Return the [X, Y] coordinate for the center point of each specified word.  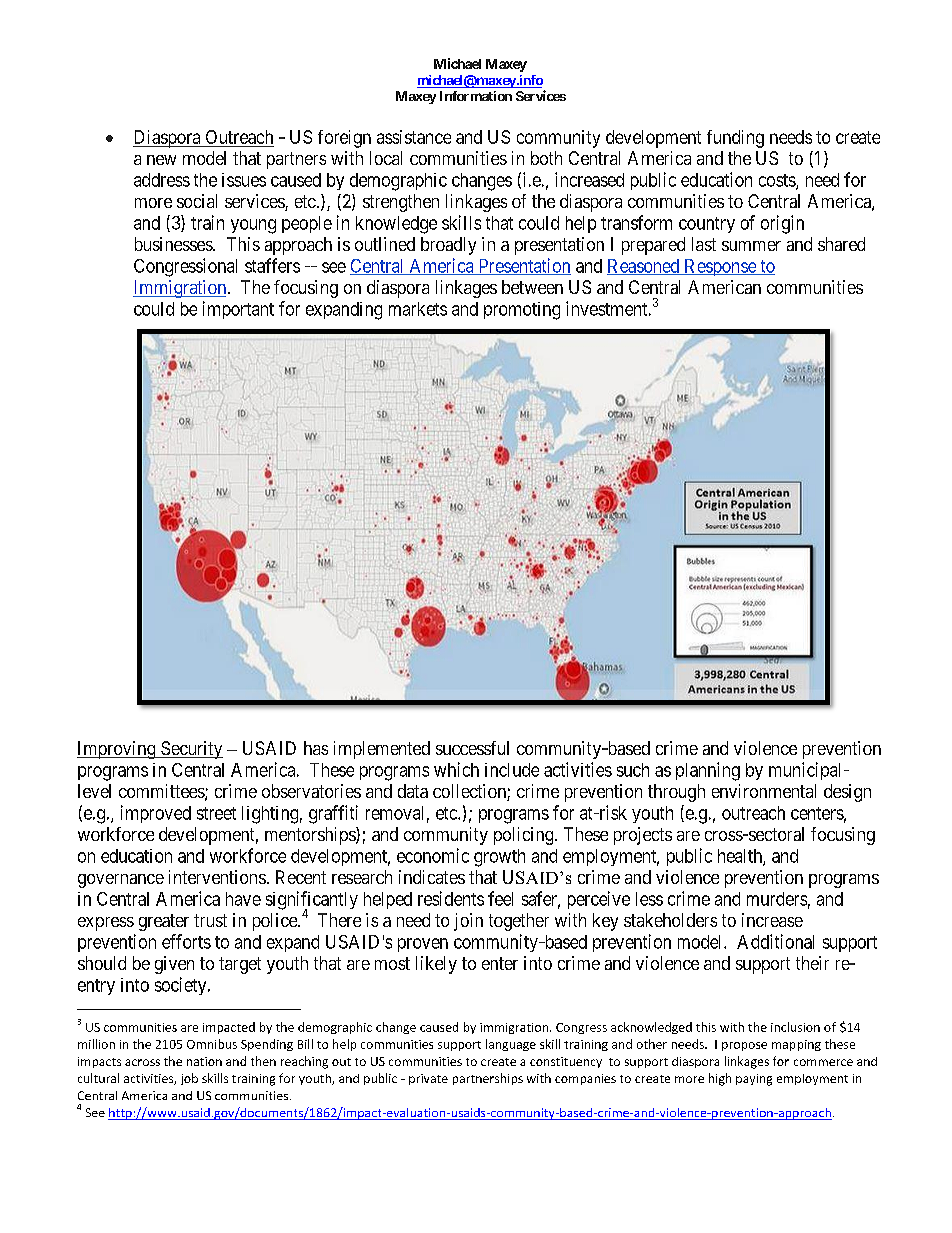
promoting [522, 311]
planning [708, 771]
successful [472, 748]
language [511, 1045]
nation [204, 1061]
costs [778, 181]
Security [191, 750]
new [161, 160]
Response [720, 267]
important [238, 310]
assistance [414, 137]
